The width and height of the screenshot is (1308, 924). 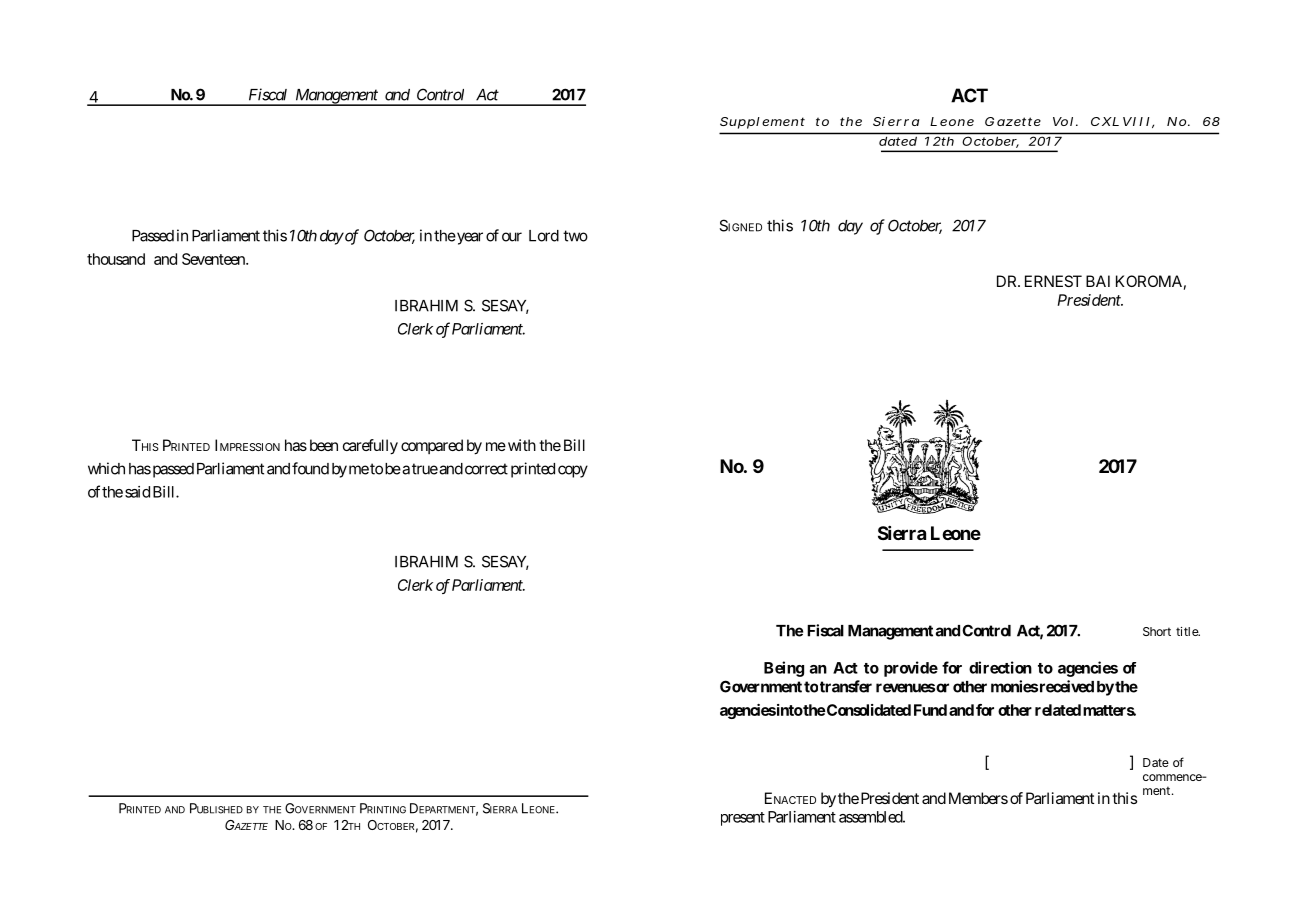 What do you see at coordinates (930, 710) in the screenshot?
I see `Fund` at bounding box center [930, 710].
